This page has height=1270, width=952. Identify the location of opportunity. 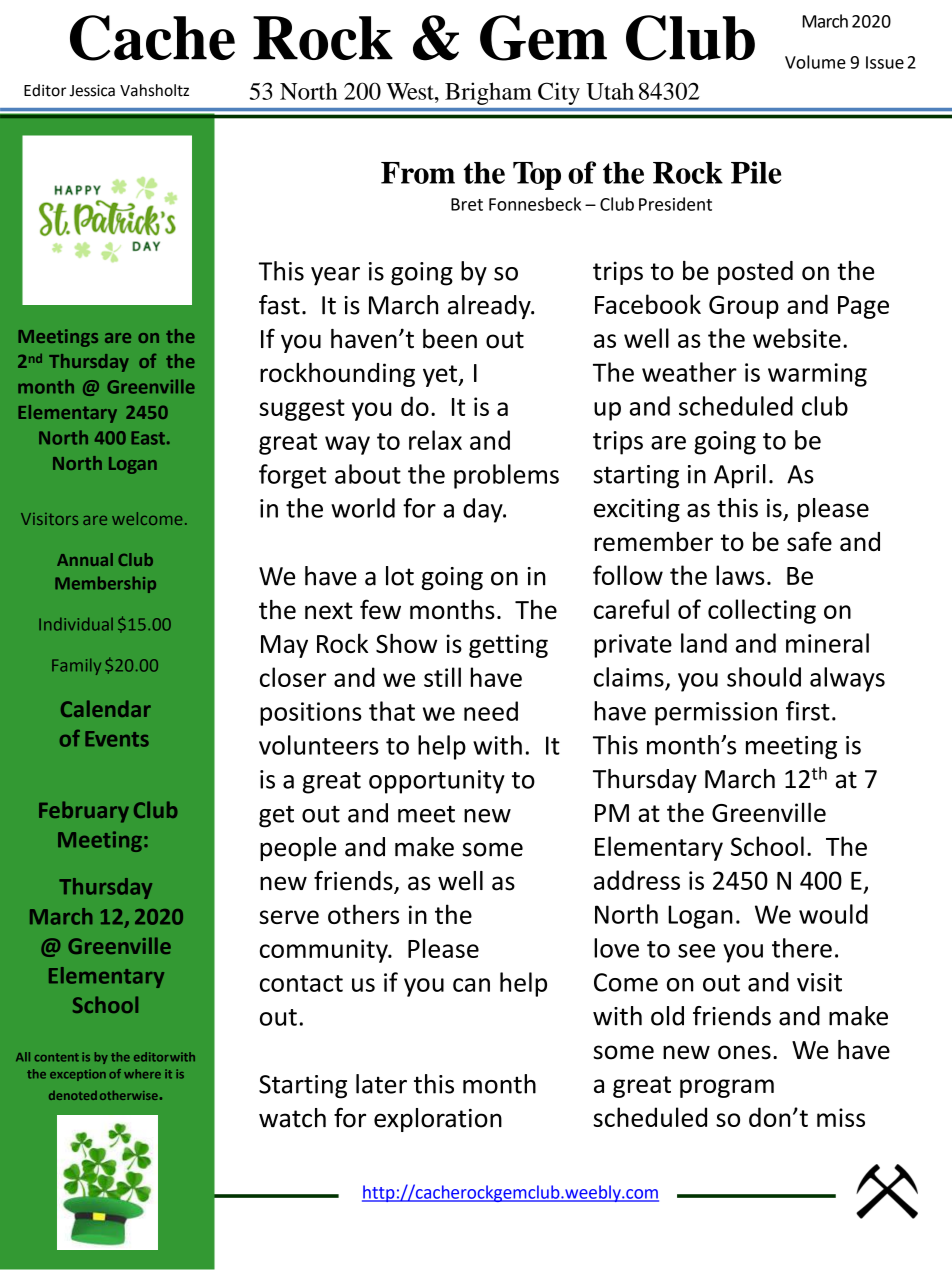
(437, 782).
